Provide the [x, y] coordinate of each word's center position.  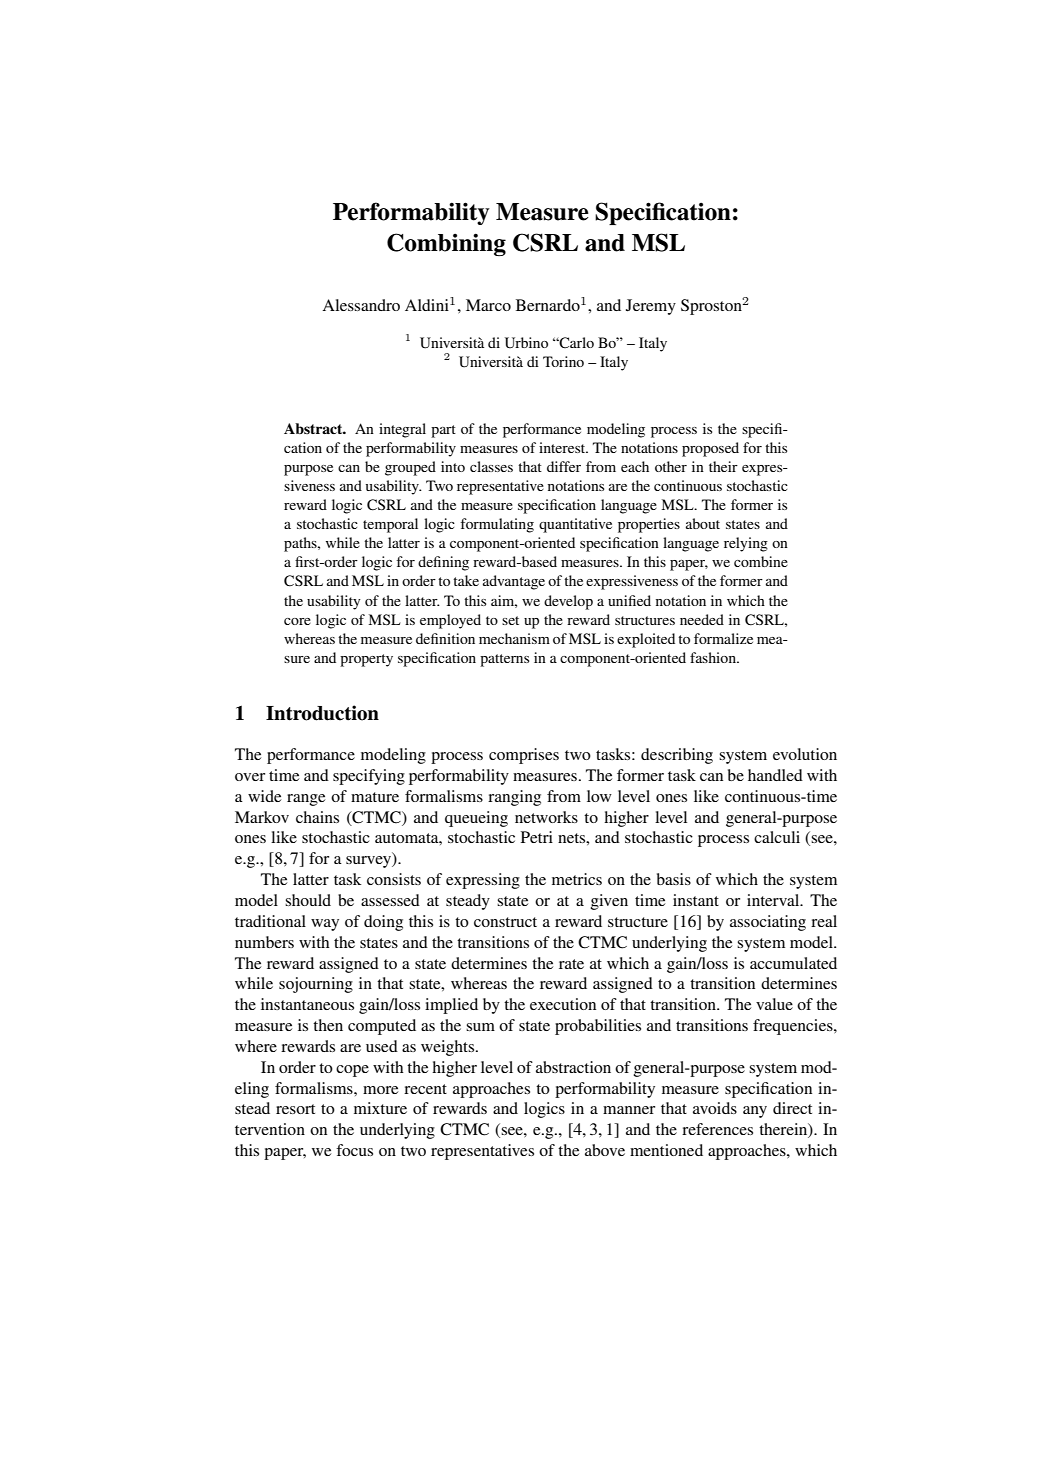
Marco [488, 305]
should [308, 900]
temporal [390, 525]
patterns [504, 660]
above [605, 1150]
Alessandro [361, 305]
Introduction [322, 713]
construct [505, 922]
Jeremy [651, 307]
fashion [714, 657]
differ [564, 466]
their [723, 466]
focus [354, 1150]
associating [768, 923]
